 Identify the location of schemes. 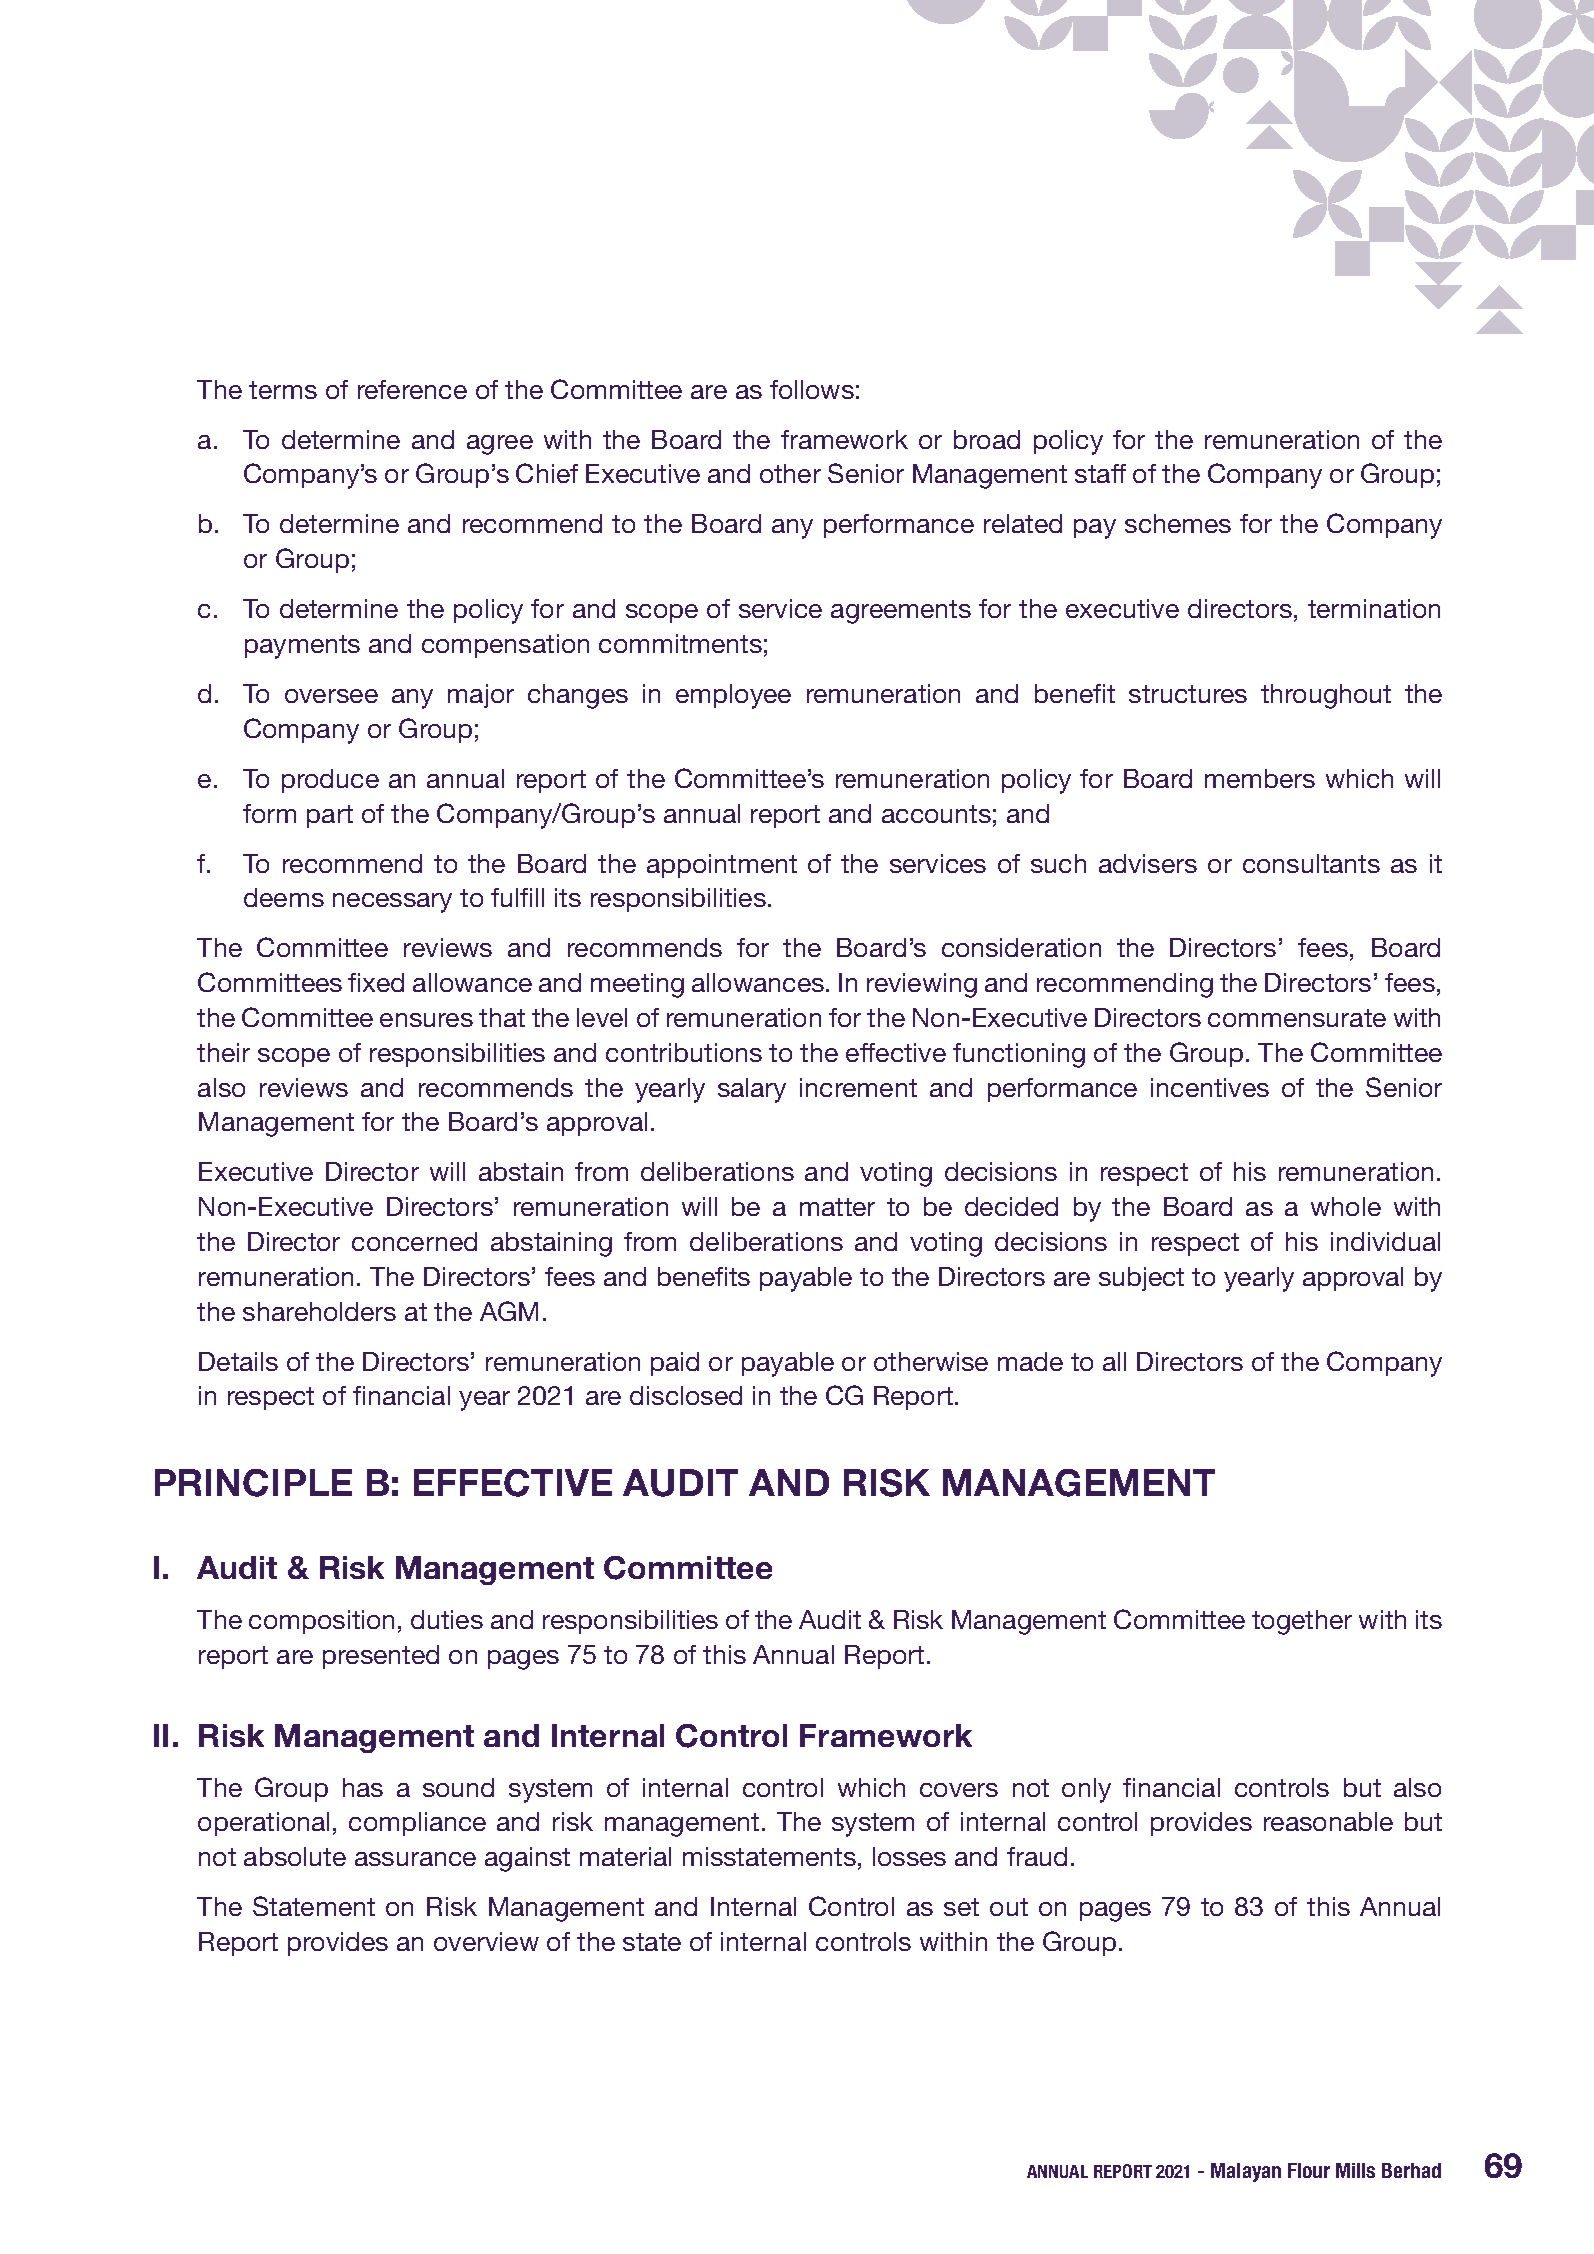
(1178, 523).
